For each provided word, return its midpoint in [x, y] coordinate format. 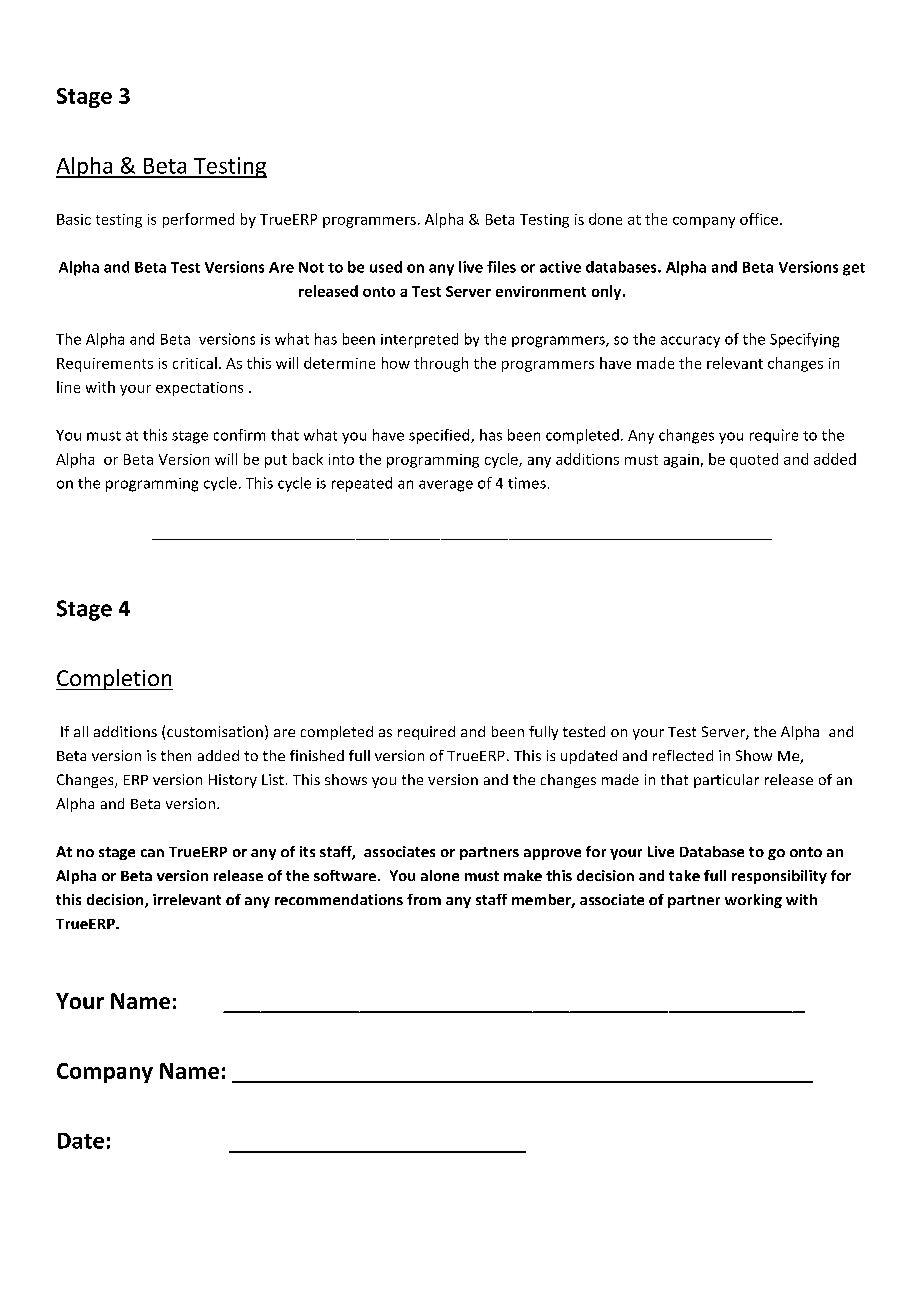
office [759, 219]
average [446, 486]
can [152, 853]
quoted [754, 460]
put [276, 461]
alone [440, 875]
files [501, 267]
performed [198, 220]
